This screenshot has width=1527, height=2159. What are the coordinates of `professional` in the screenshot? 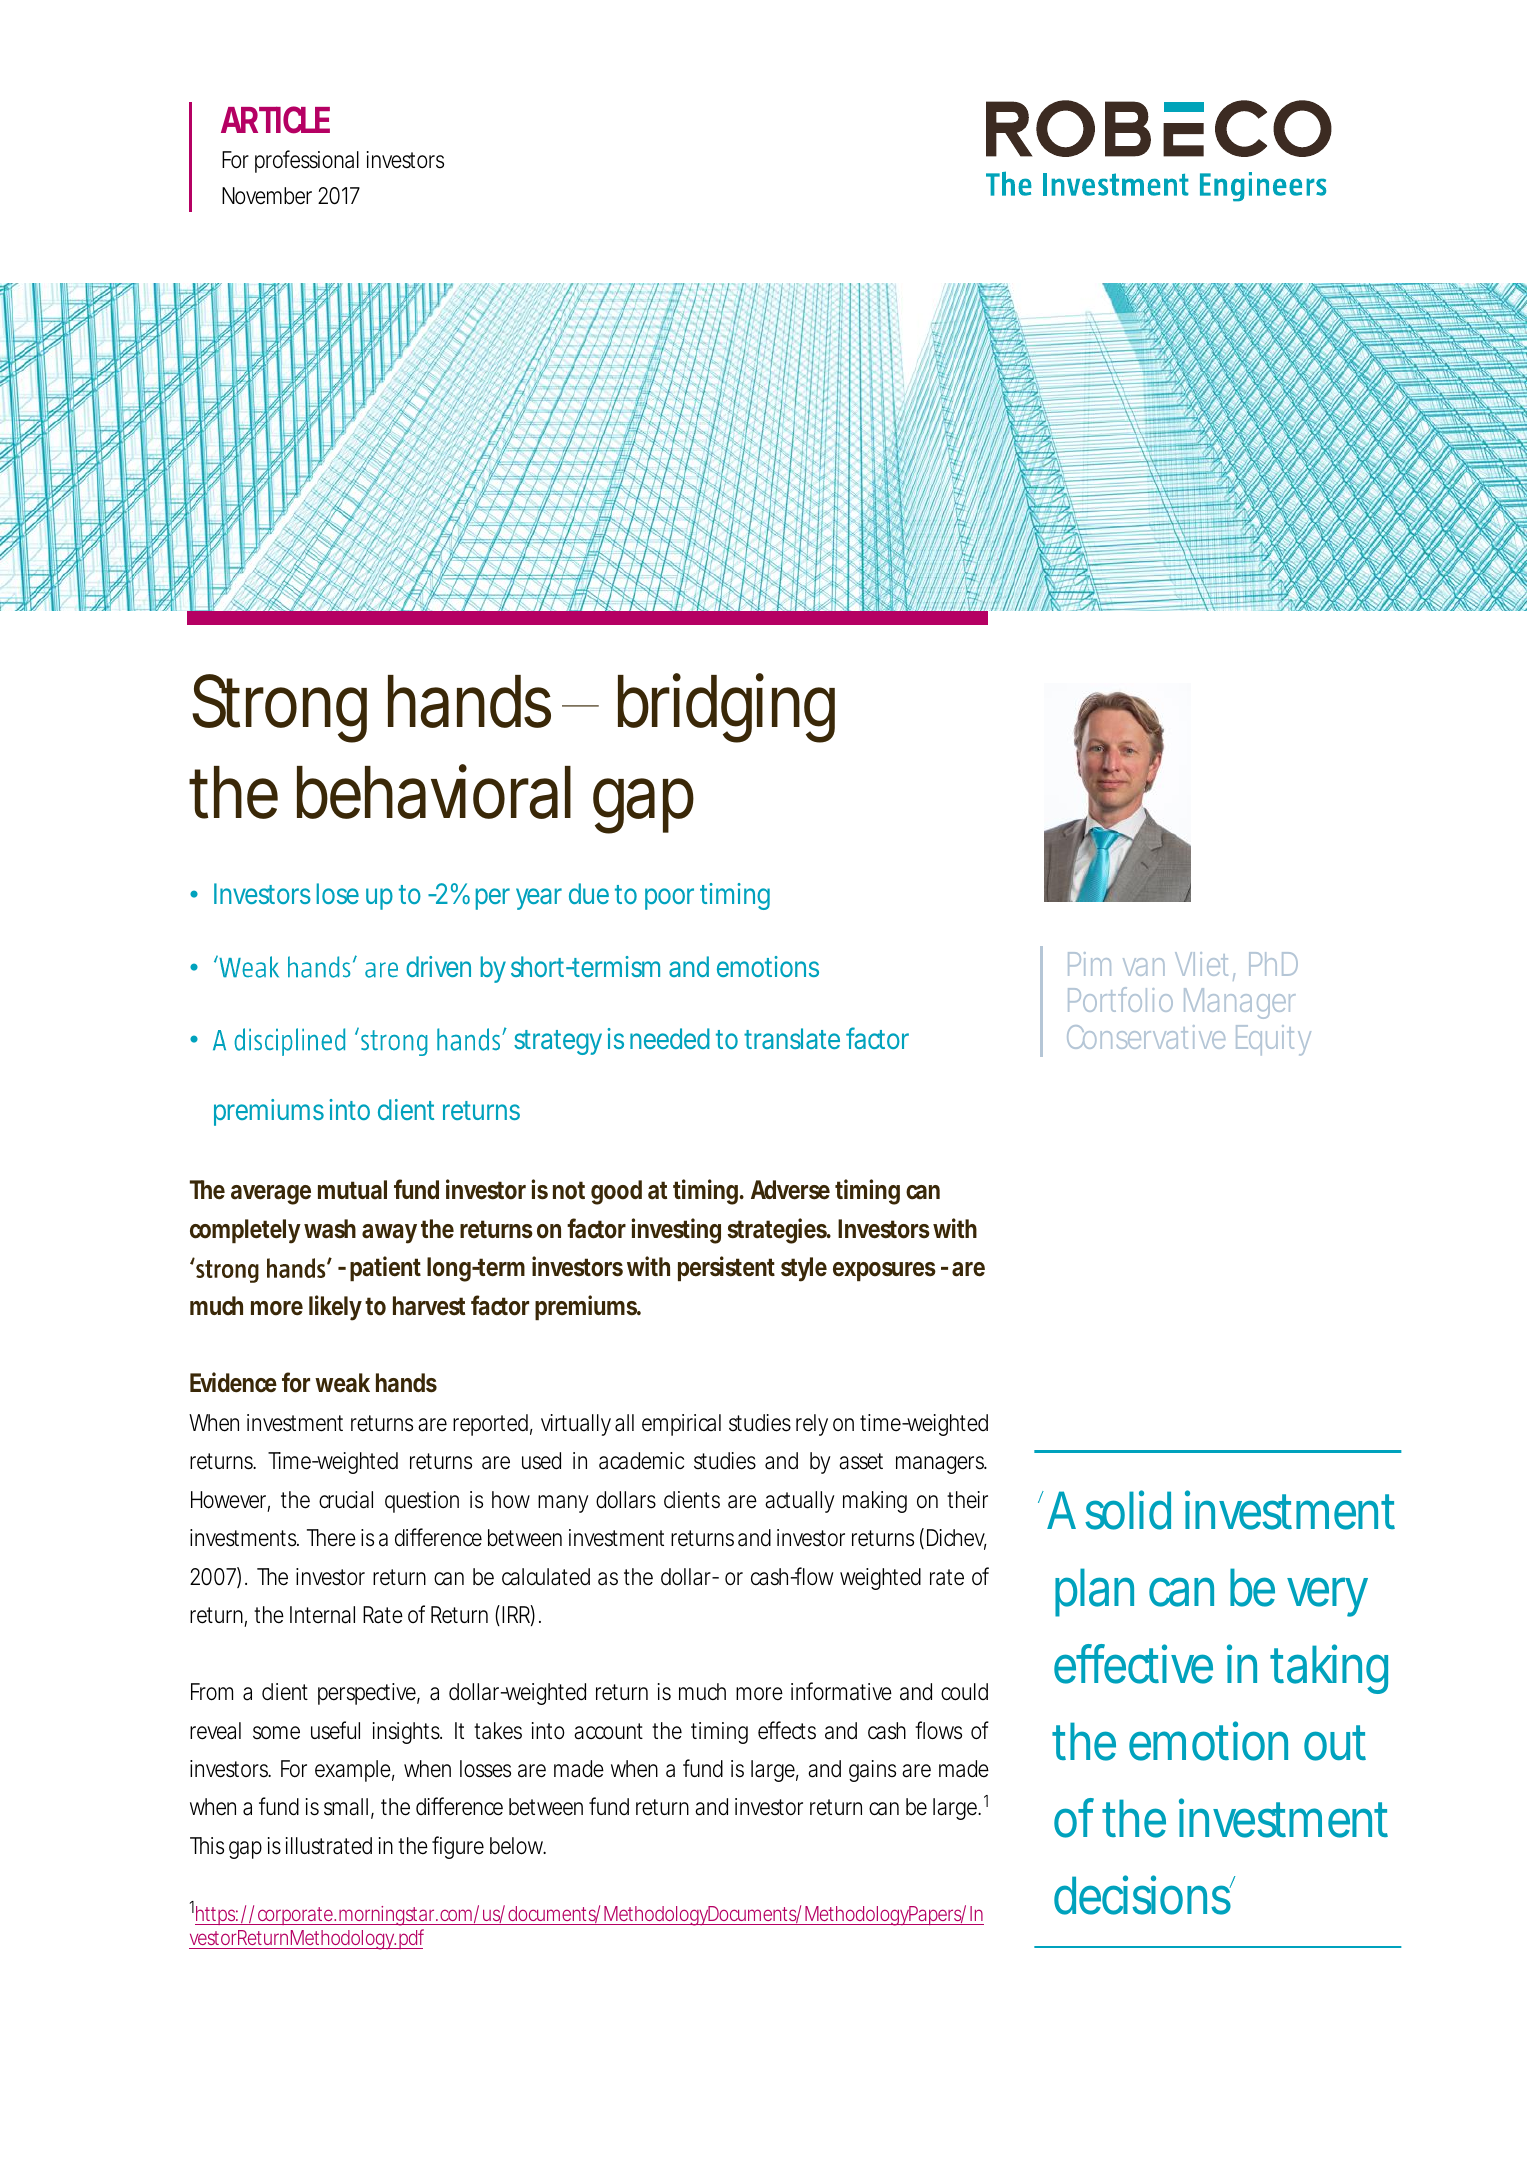 It's located at (307, 161).
